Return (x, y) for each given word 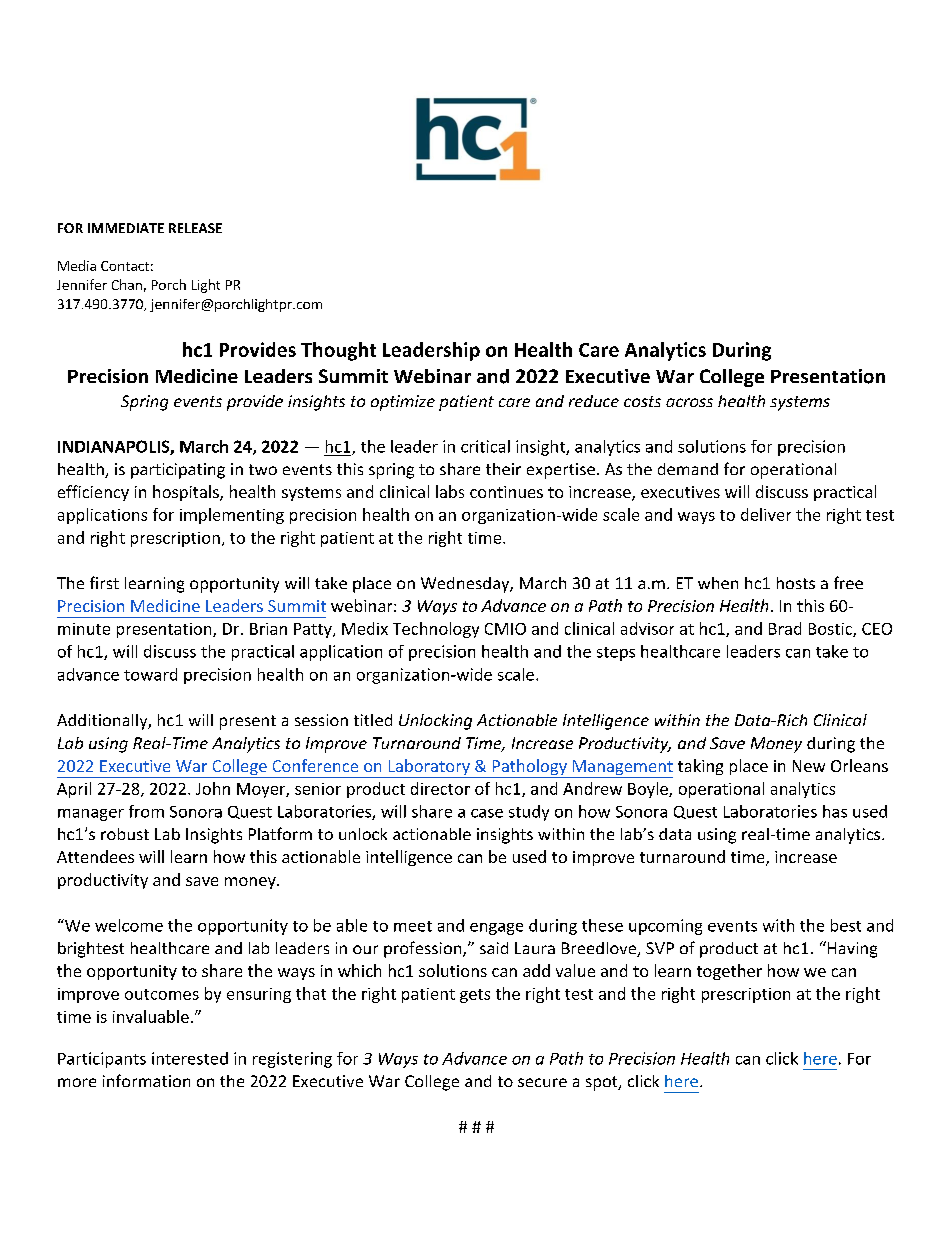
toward (150, 674)
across (689, 402)
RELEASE (195, 228)
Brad (785, 628)
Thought (338, 351)
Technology (436, 630)
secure (542, 1082)
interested (190, 1058)
